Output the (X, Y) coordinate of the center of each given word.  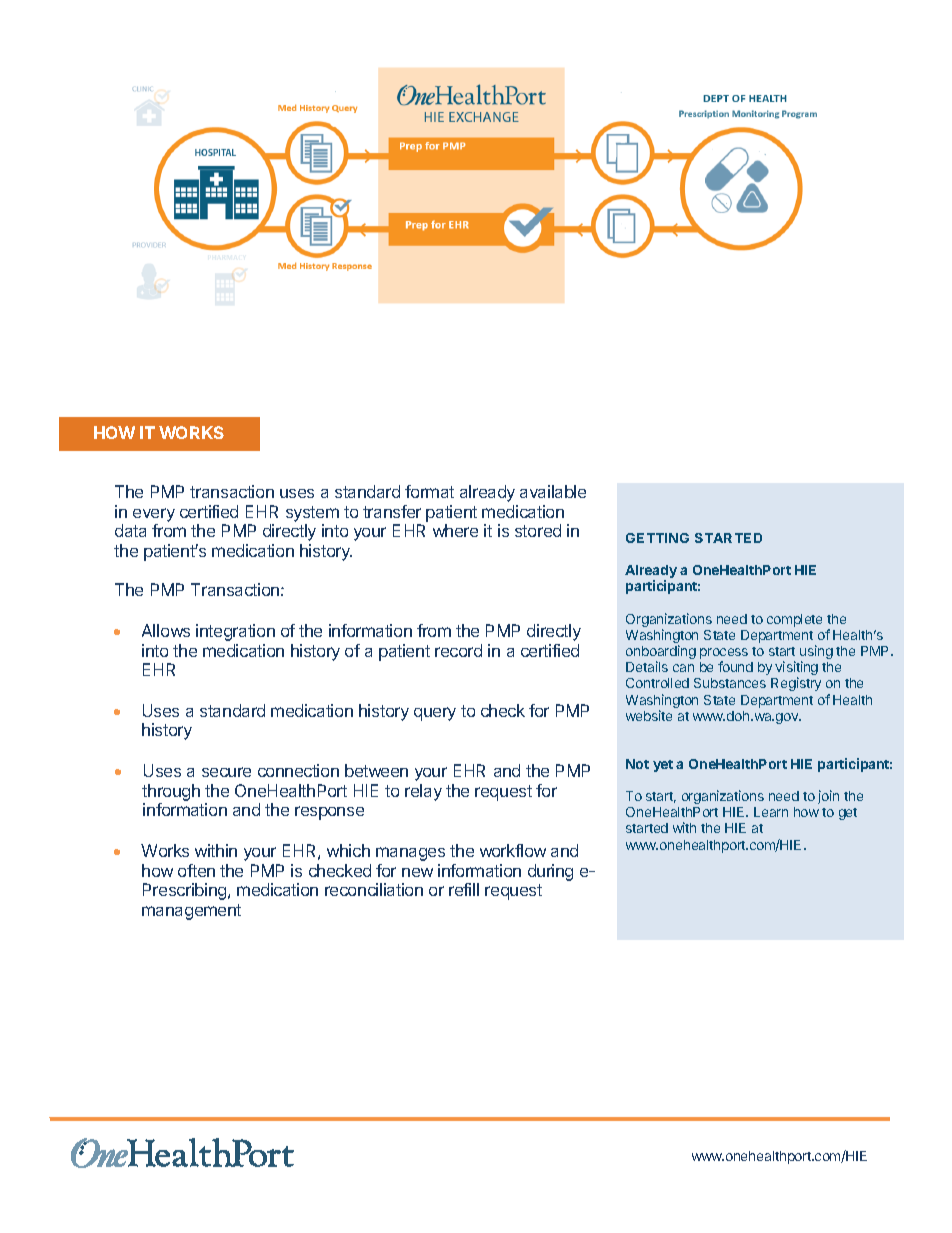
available (553, 491)
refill (464, 889)
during (550, 872)
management (191, 912)
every (154, 515)
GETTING (657, 538)
